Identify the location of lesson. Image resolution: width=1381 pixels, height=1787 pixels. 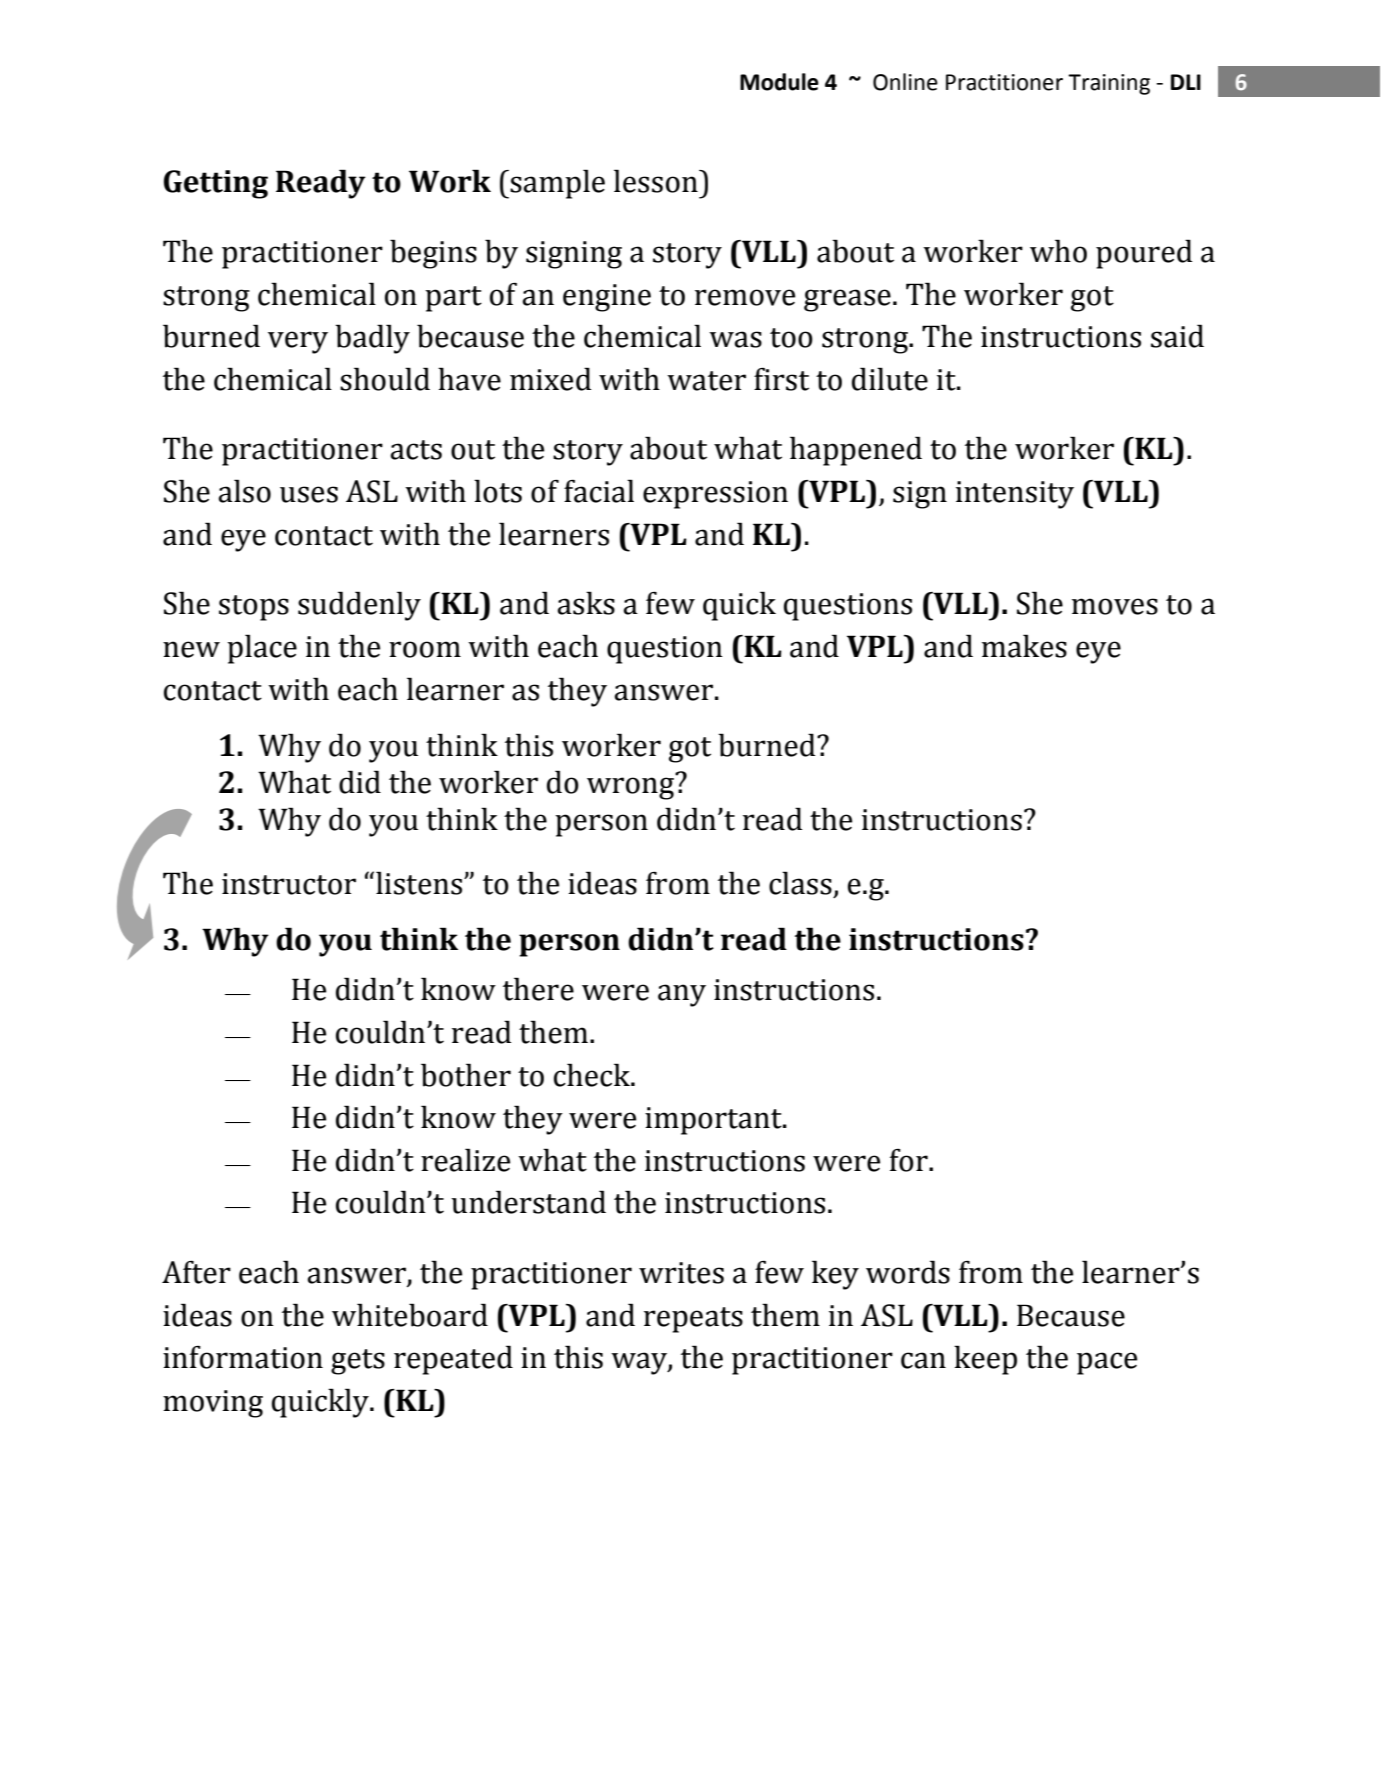
(657, 181).
